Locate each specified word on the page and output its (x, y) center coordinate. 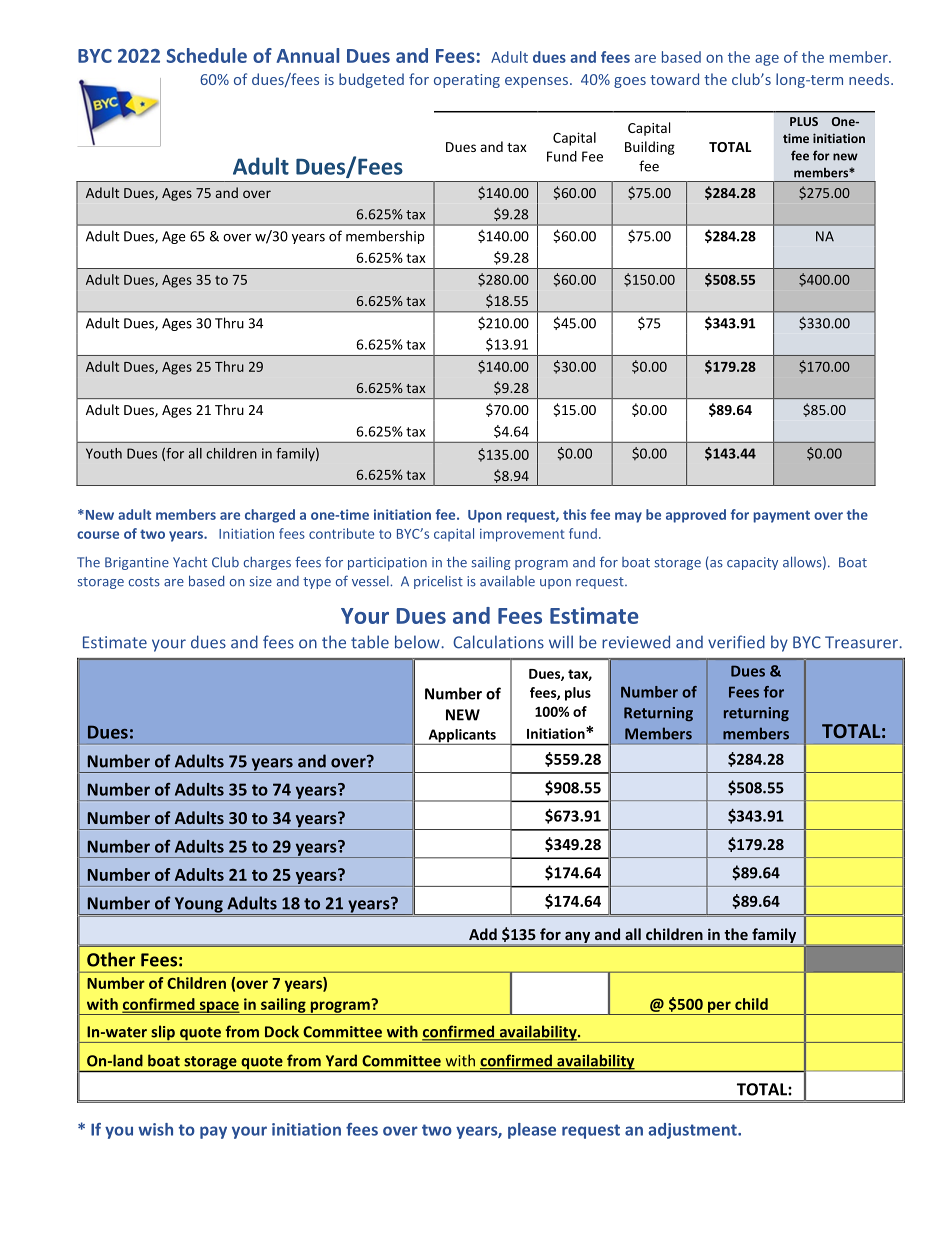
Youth (104, 453)
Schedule (206, 55)
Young (198, 906)
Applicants (462, 737)
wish (155, 1129)
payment (782, 516)
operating (467, 81)
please (532, 1131)
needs (870, 79)
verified (736, 642)
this (574, 514)
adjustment (694, 1131)
